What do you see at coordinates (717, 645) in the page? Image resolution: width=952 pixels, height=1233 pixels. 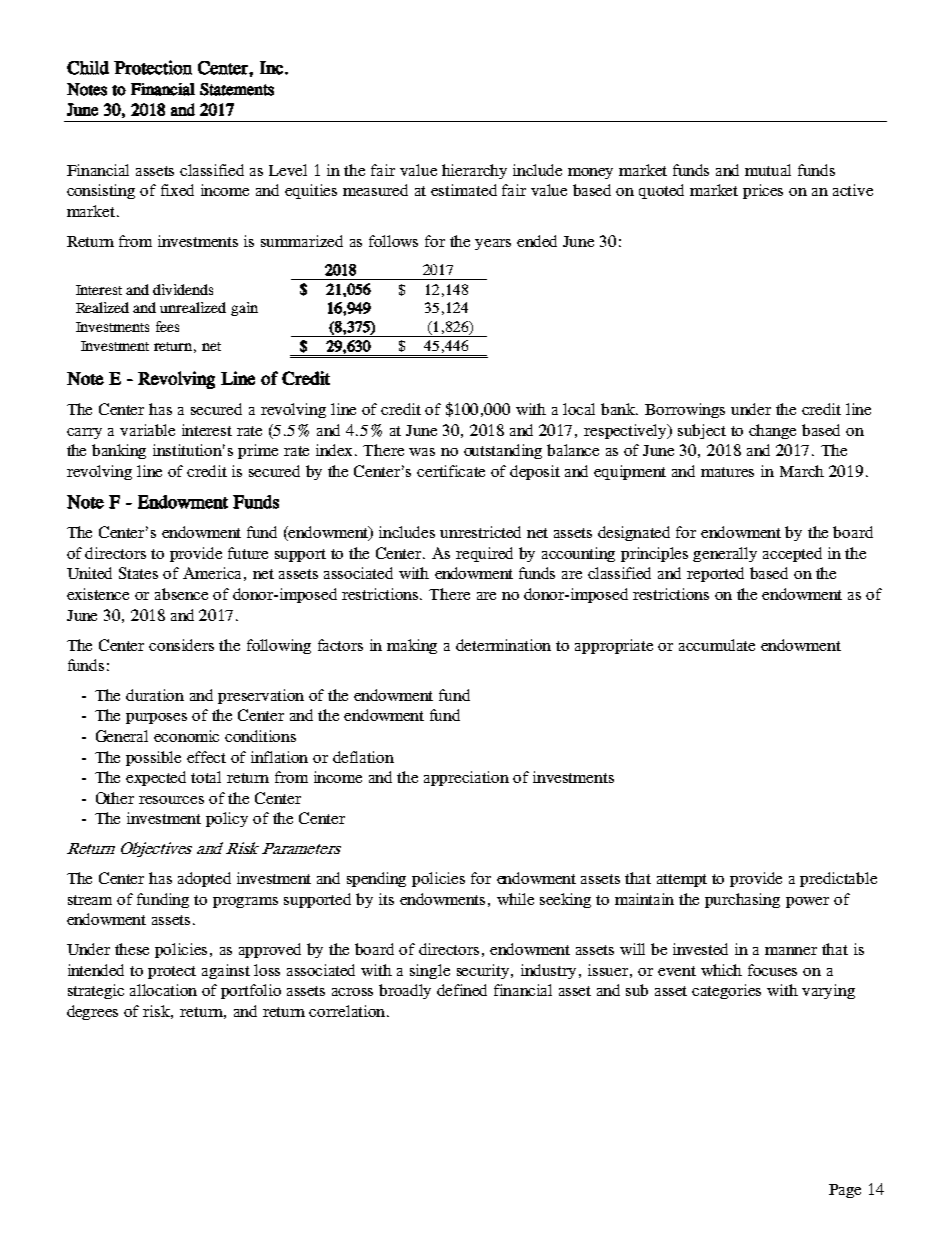 I see `accumulate` at bounding box center [717, 645].
